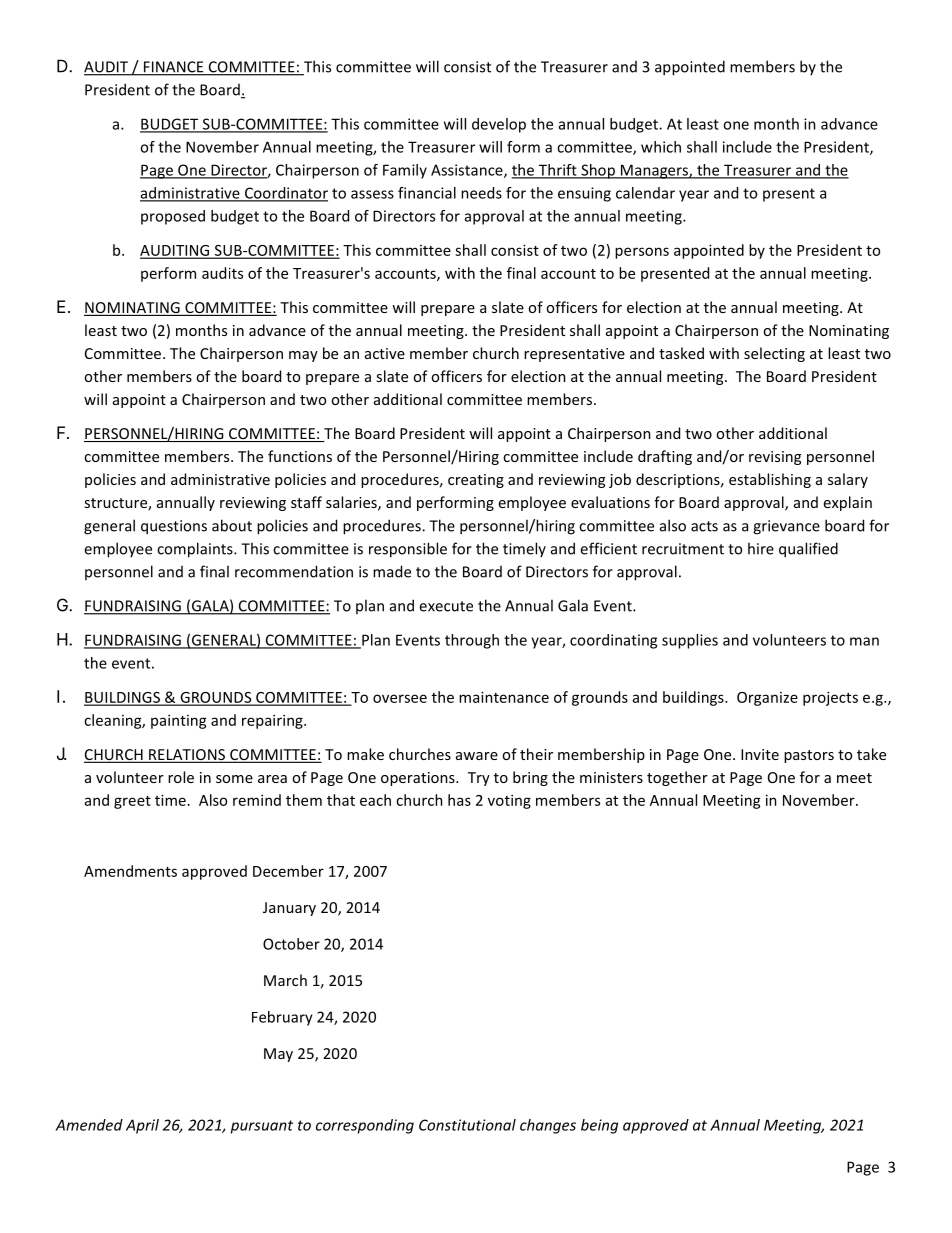 The height and width of the page is (1233, 952). Describe the element at coordinates (467, 1125) in the page. I see `Constitutional` at that location.
